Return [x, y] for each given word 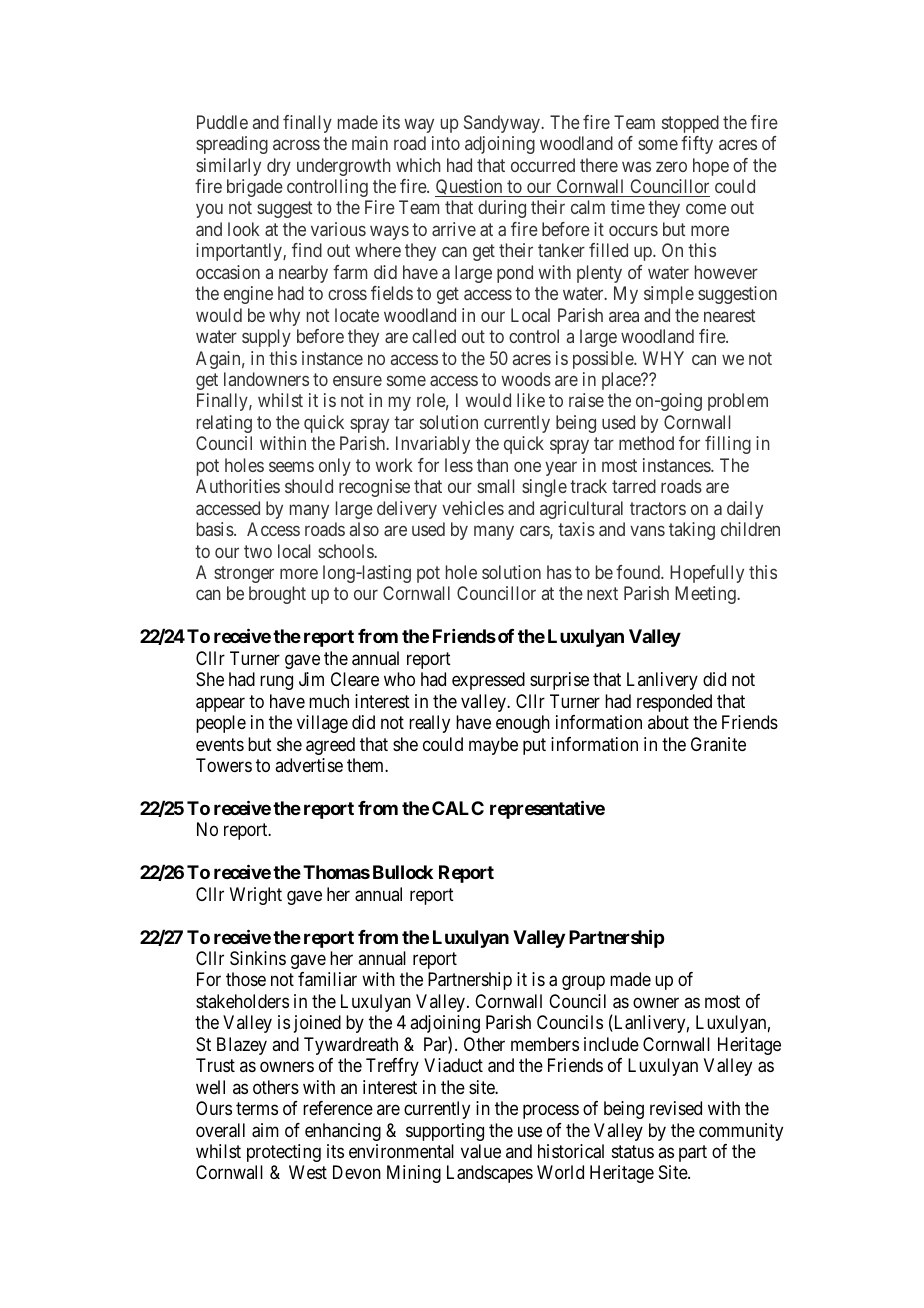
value [481, 1151]
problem [738, 402]
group [583, 983]
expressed [488, 681]
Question [470, 188]
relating [224, 424]
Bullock [403, 872]
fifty [697, 145]
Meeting [706, 595]
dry [279, 167]
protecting [284, 1153]
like [531, 400]
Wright [256, 896]
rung [276, 683]
